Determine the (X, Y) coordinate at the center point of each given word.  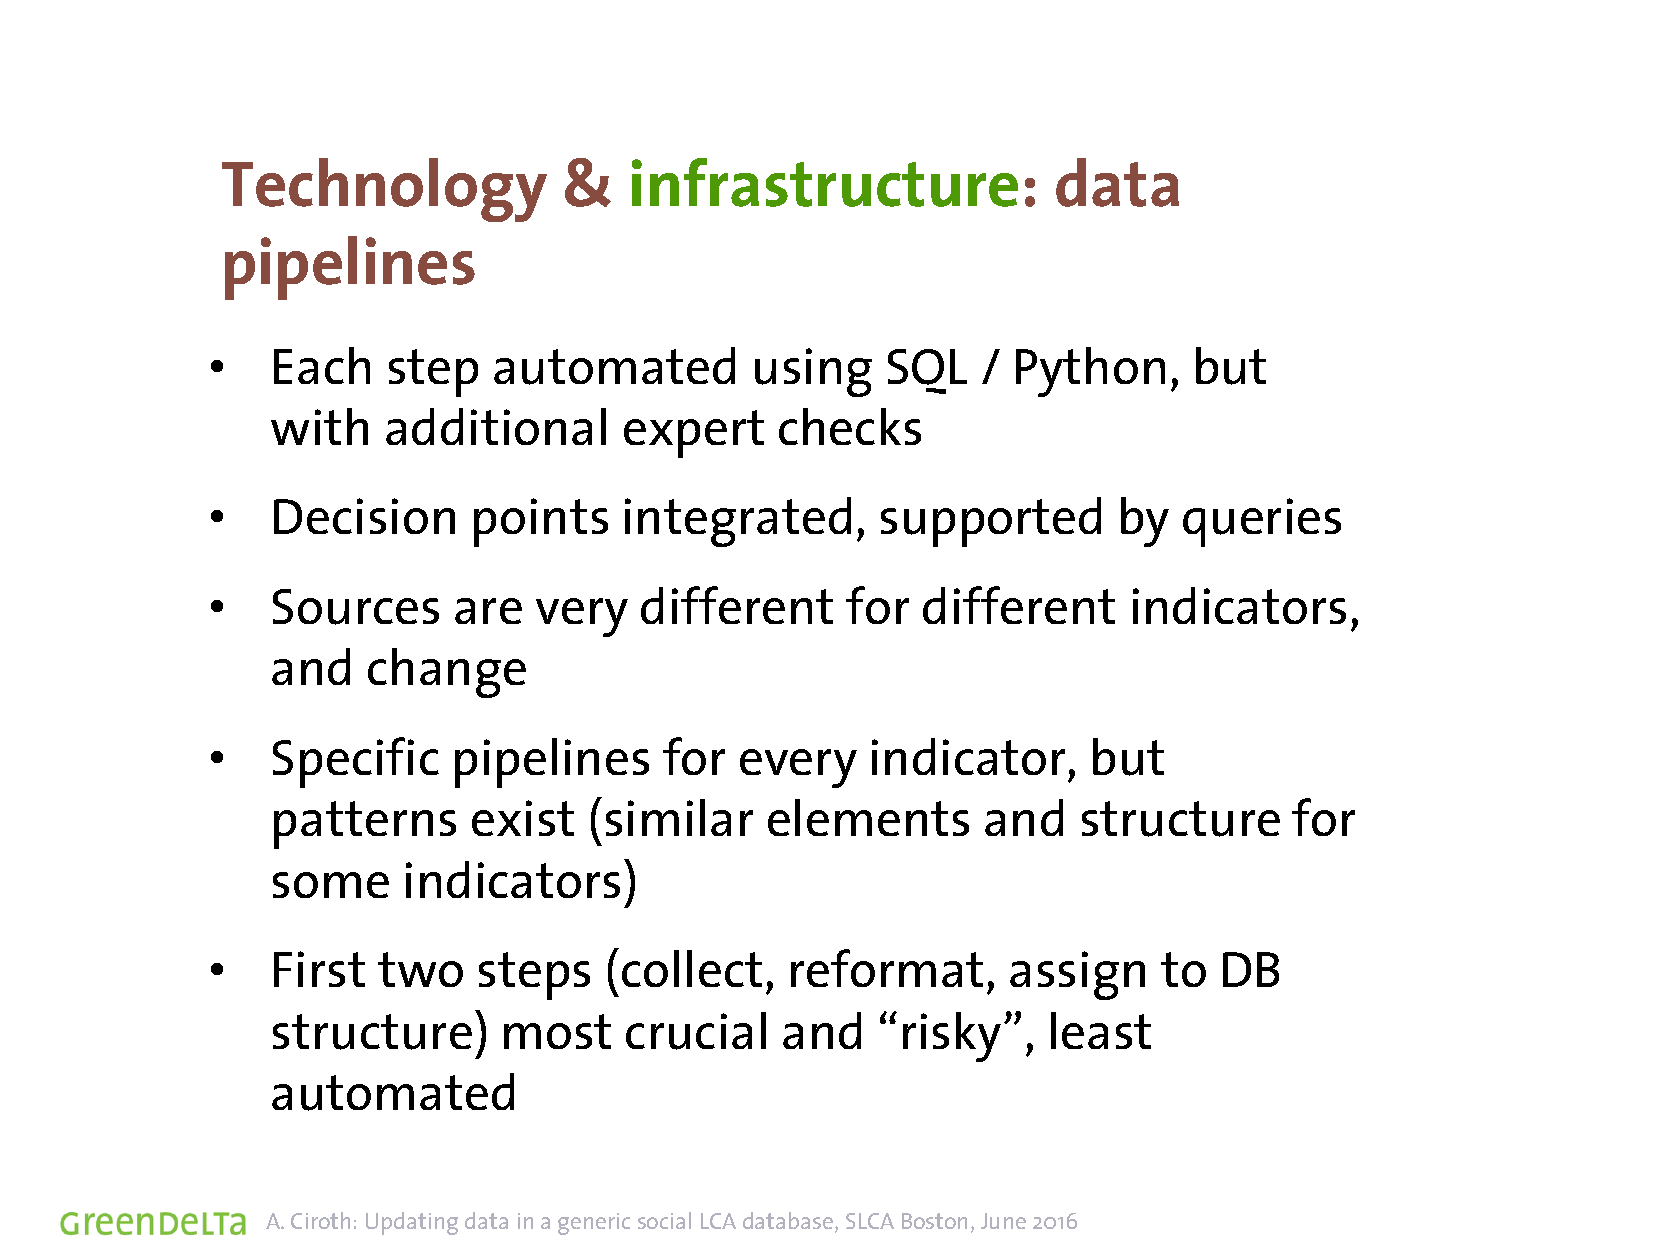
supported (991, 522)
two (420, 969)
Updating (412, 1223)
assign (1077, 975)
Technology (384, 190)
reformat (887, 968)
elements (868, 817)
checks (850, 426)
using (813, 372)
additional (496, 426)
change (447, 673)
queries (1262, 522)
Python (1090, 372)
